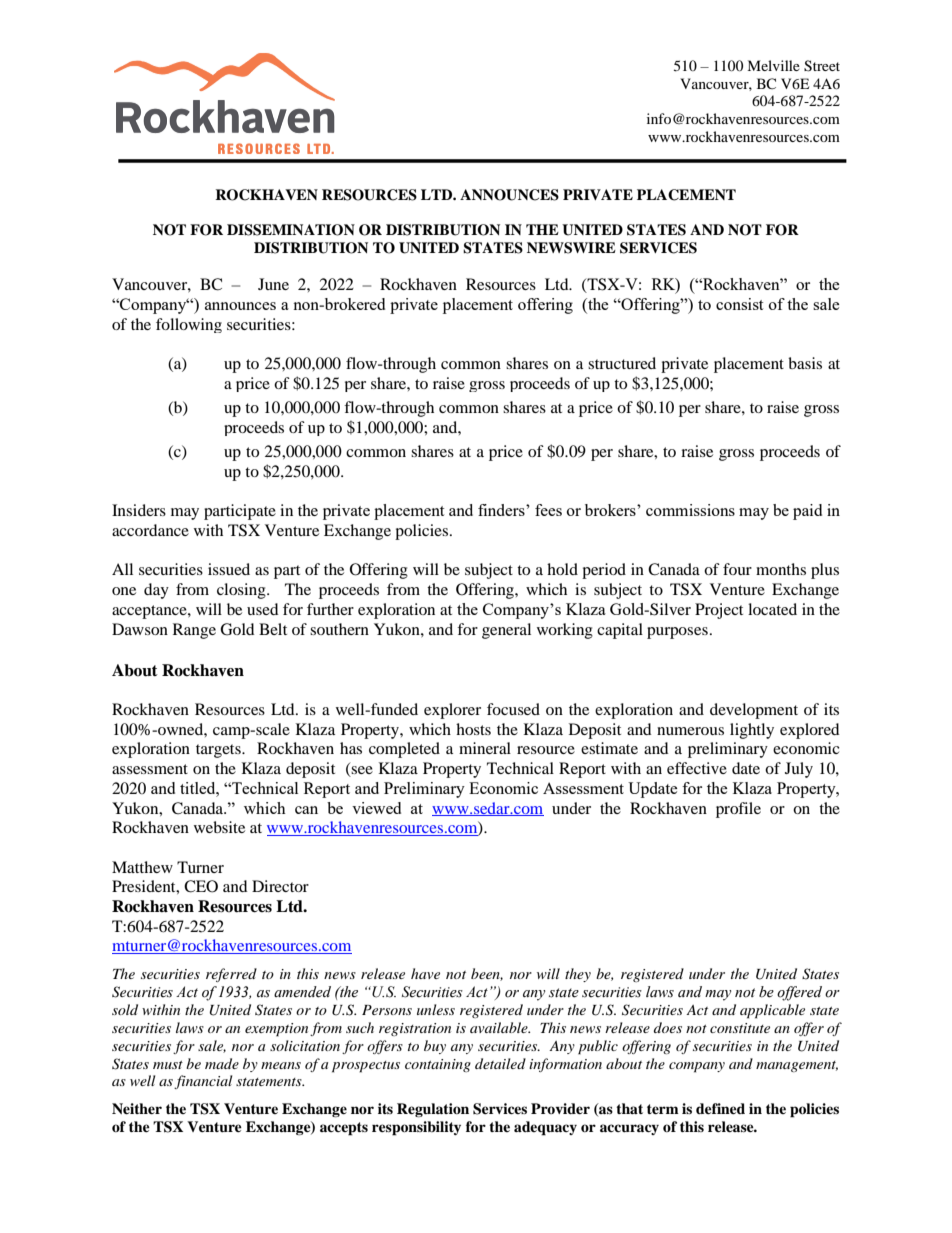 Image resolution: width=952 pixels, height=1233 pixels. Describe the element at coordinates (622, 363) in the image. I see `structured` at that location.
